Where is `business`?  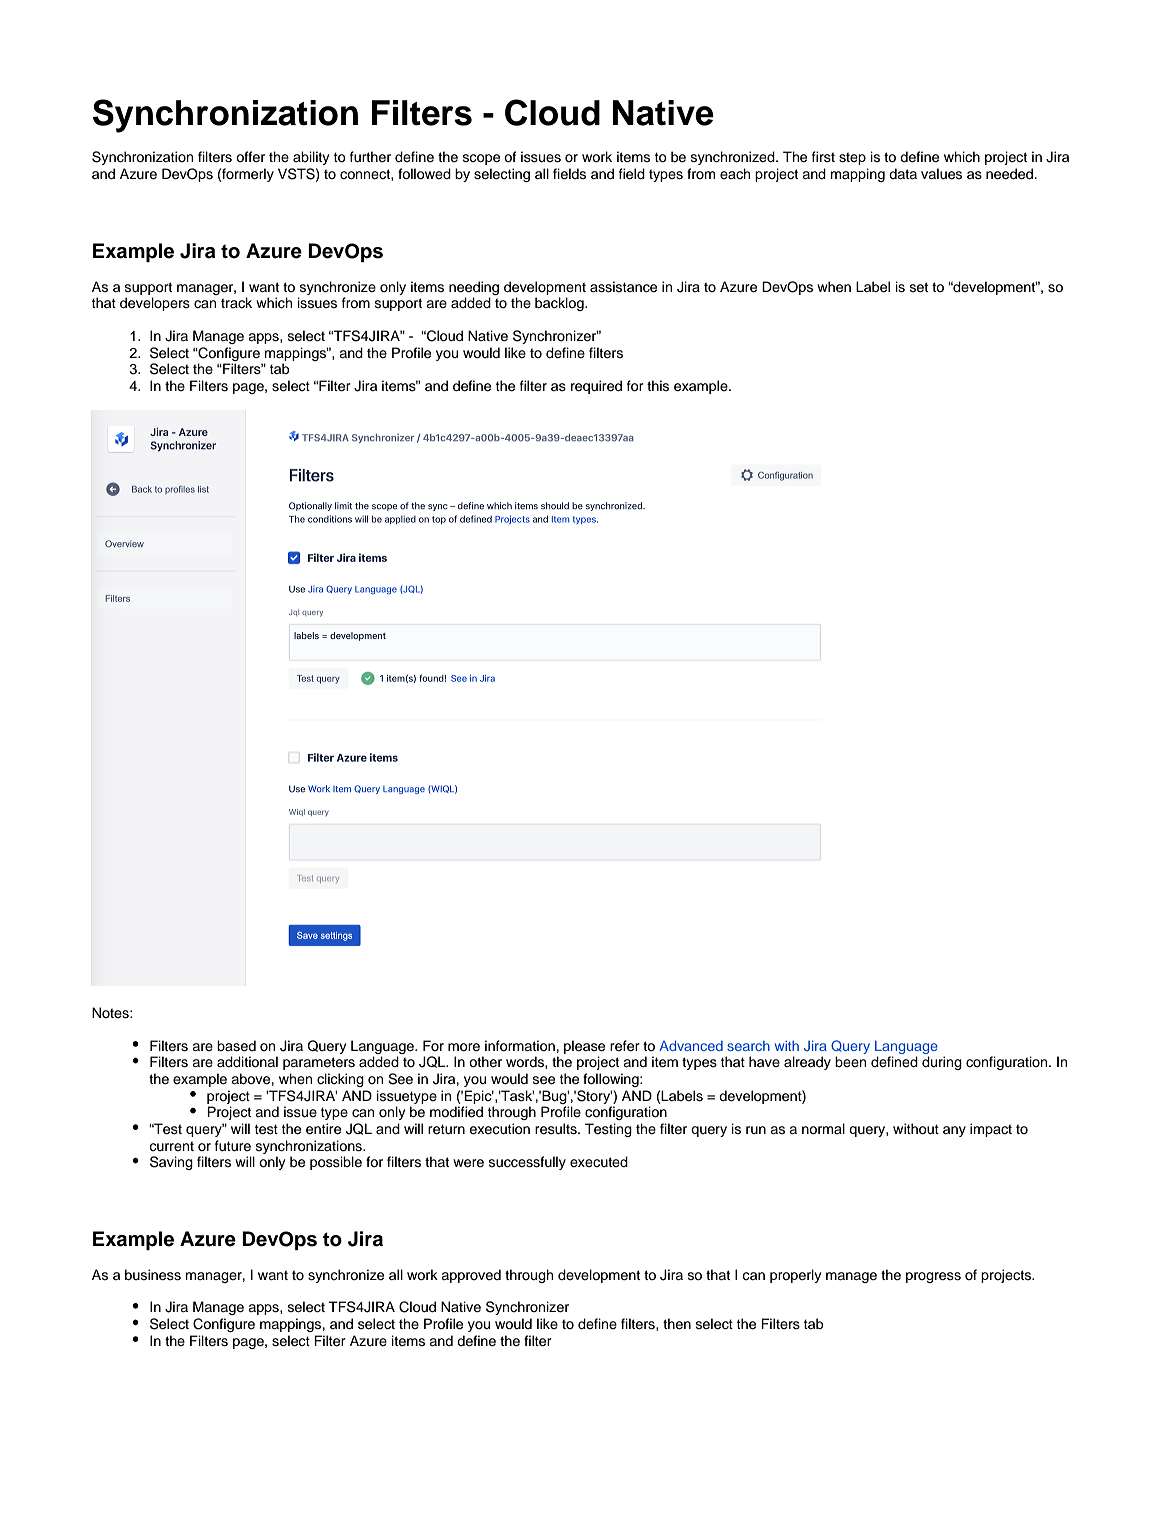
business is located at coordinates (153, 1275).
